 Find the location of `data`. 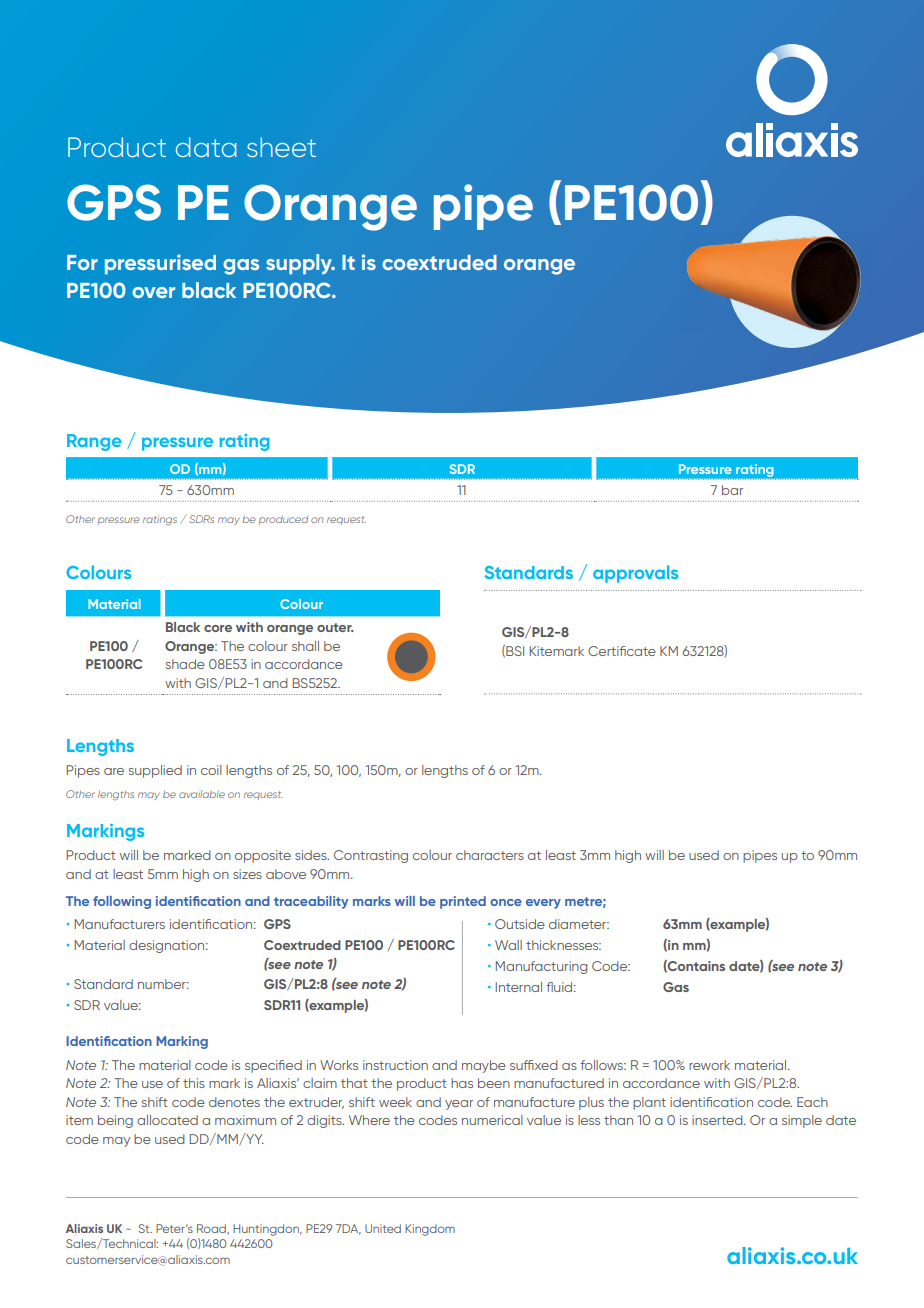

data is located at coordinates (206, 147).
